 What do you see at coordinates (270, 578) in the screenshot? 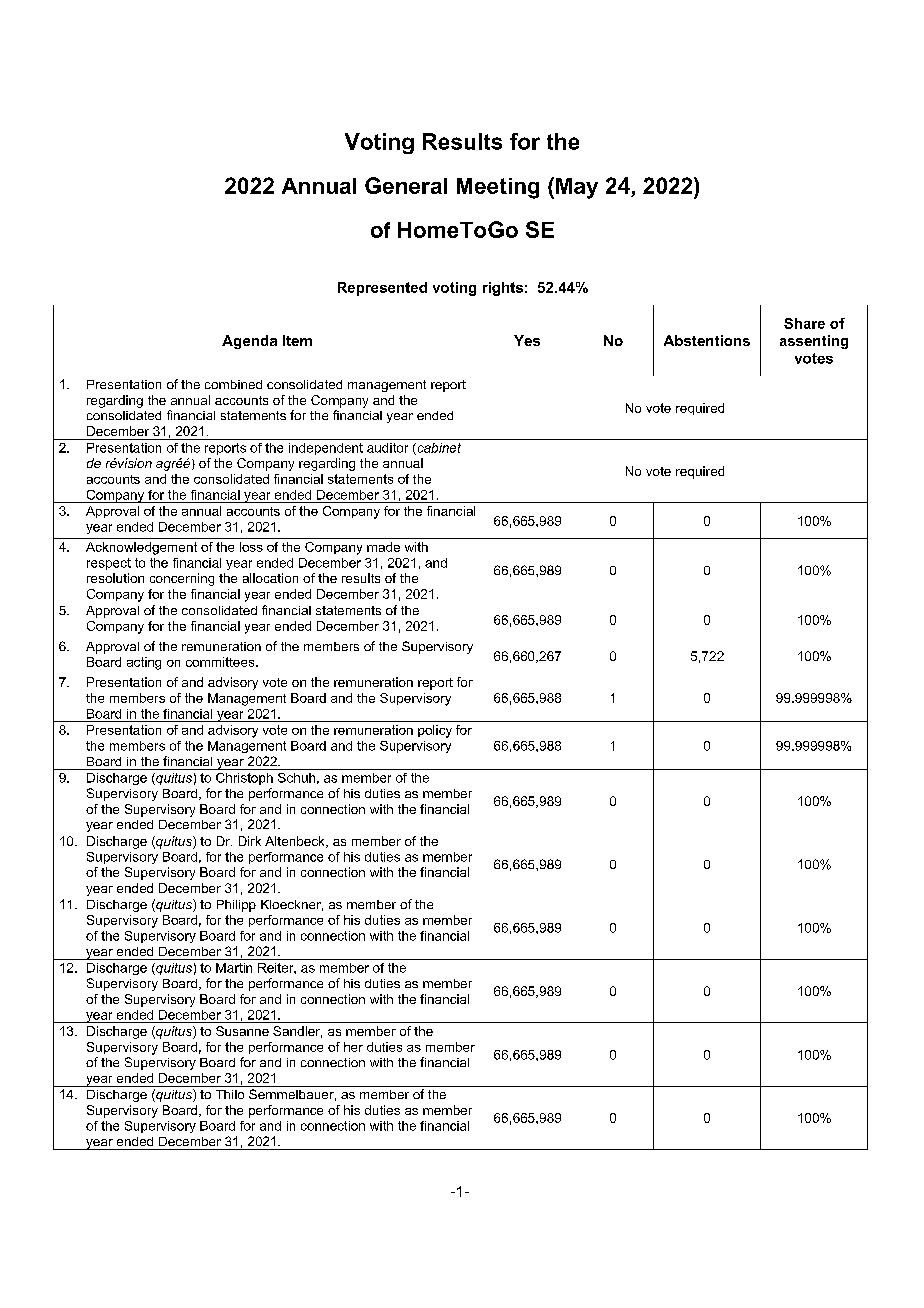
I see `allocation` at bounding box center [270, 578].
